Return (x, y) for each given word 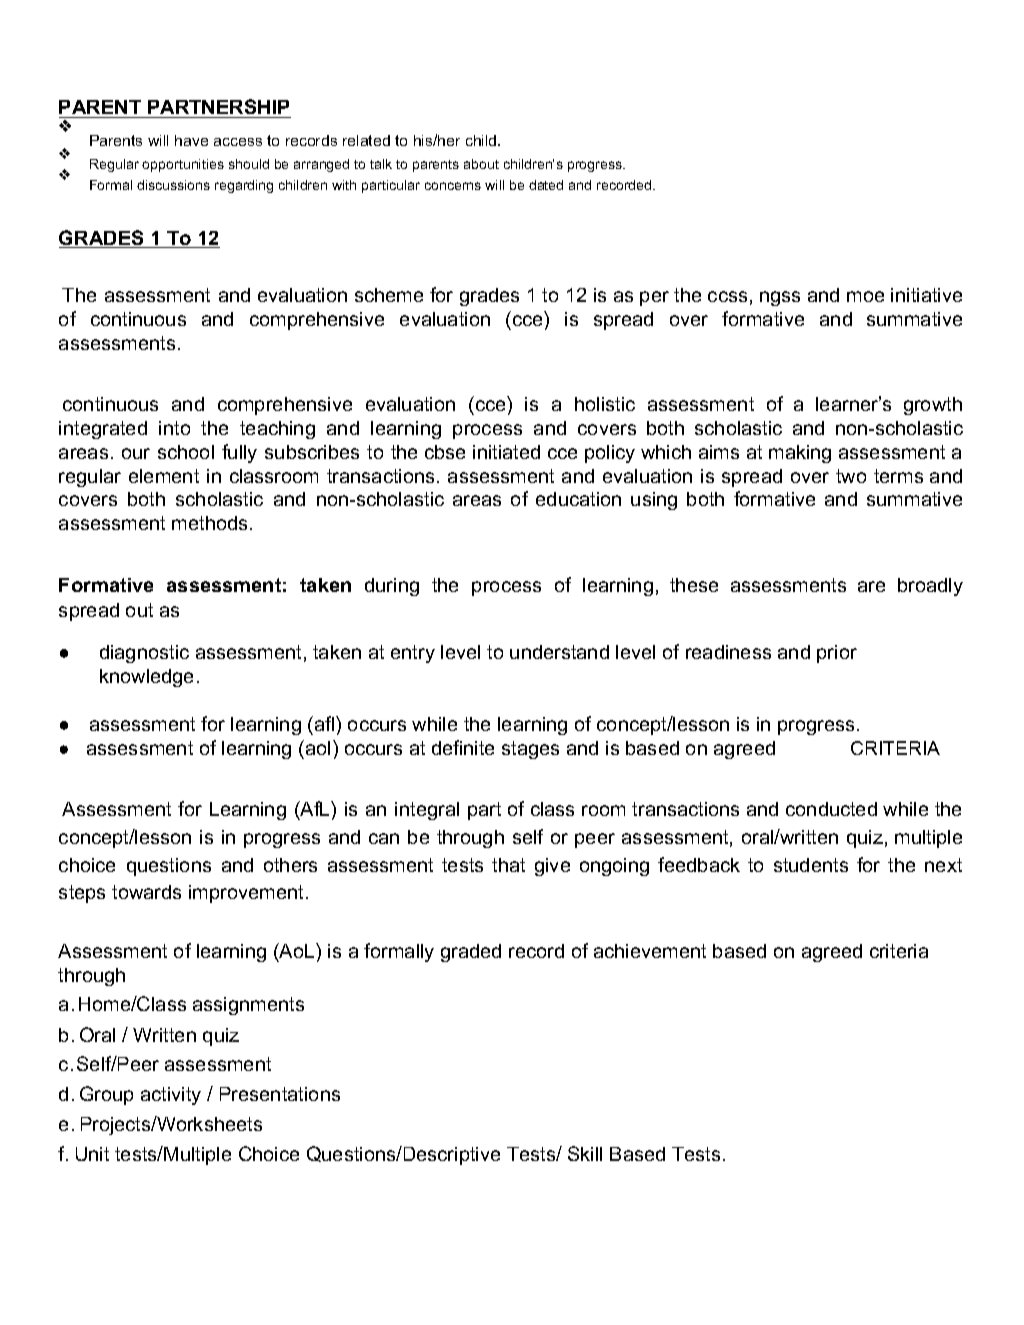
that (508, 865)
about (481, 164)
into (174, 428)
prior (837, 654)
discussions (173, 185)
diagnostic (144, 654)
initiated (506, 452)
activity (171, 1096)
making (800, 454)
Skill (585, 1153)
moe (865, 296)
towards (146, 892)
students (811, 865)
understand (559, 652)
